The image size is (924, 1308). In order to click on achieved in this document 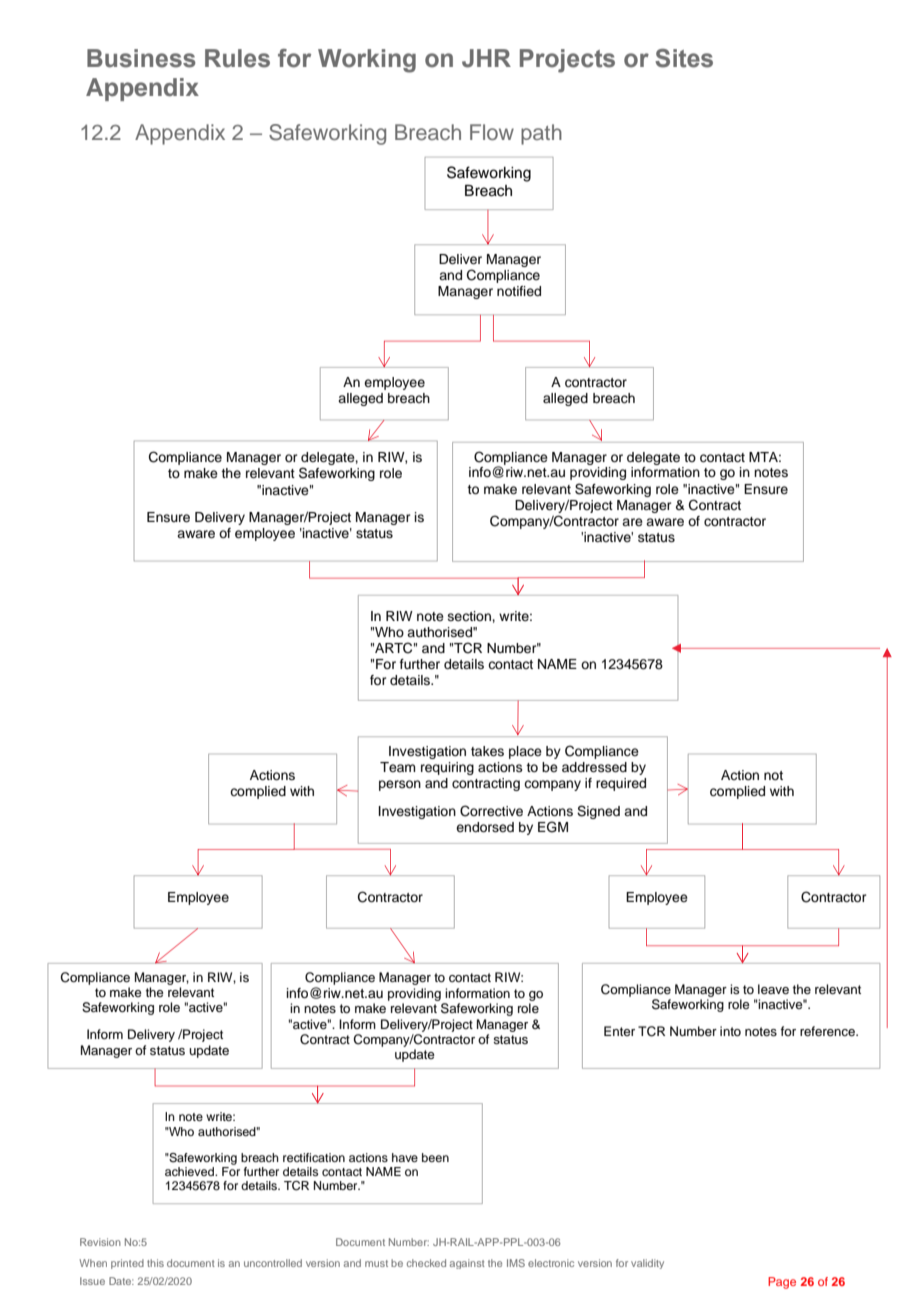, I will do `click(190, 1171)`.
